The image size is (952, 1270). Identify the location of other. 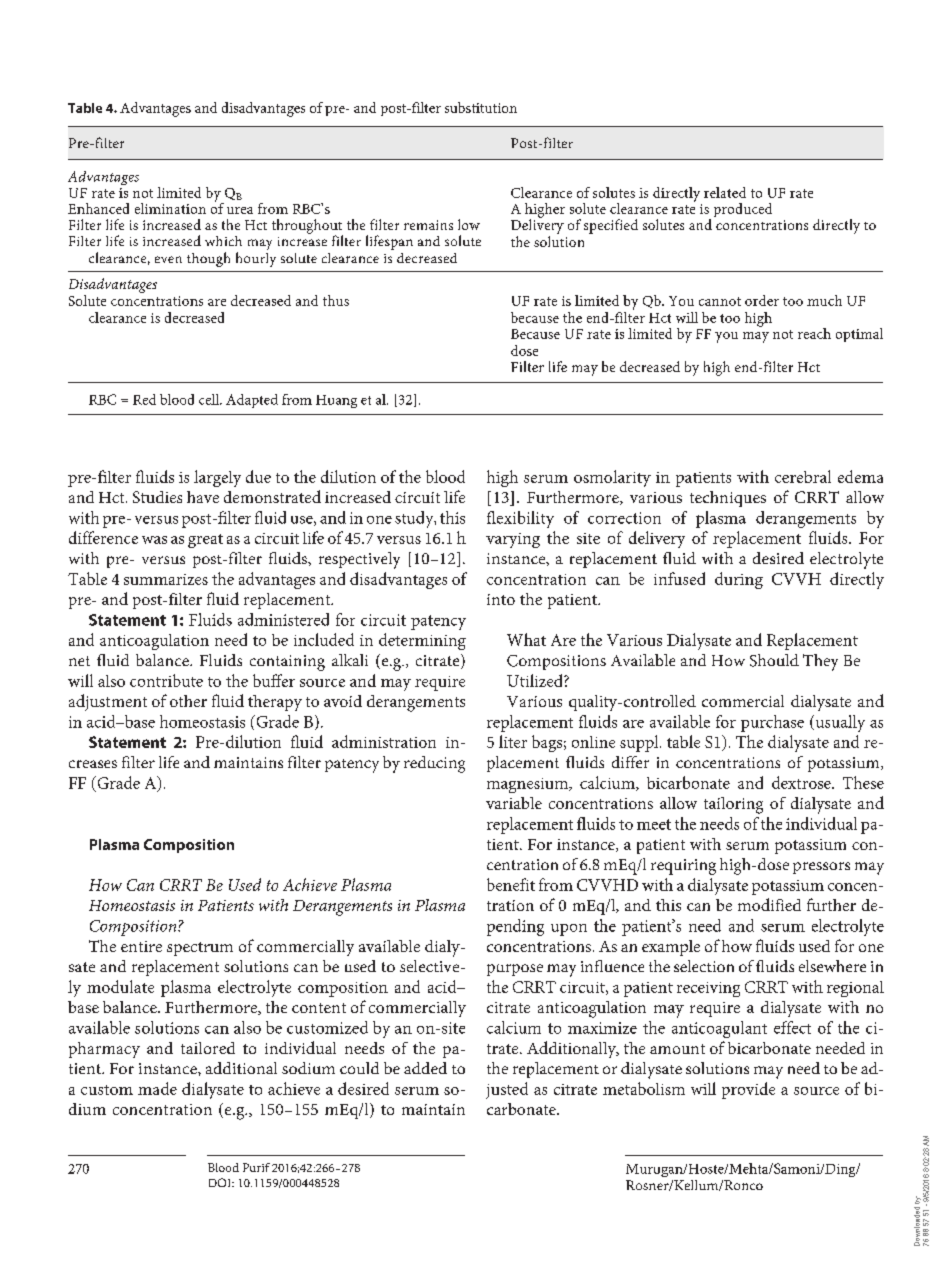
(188, 701).
